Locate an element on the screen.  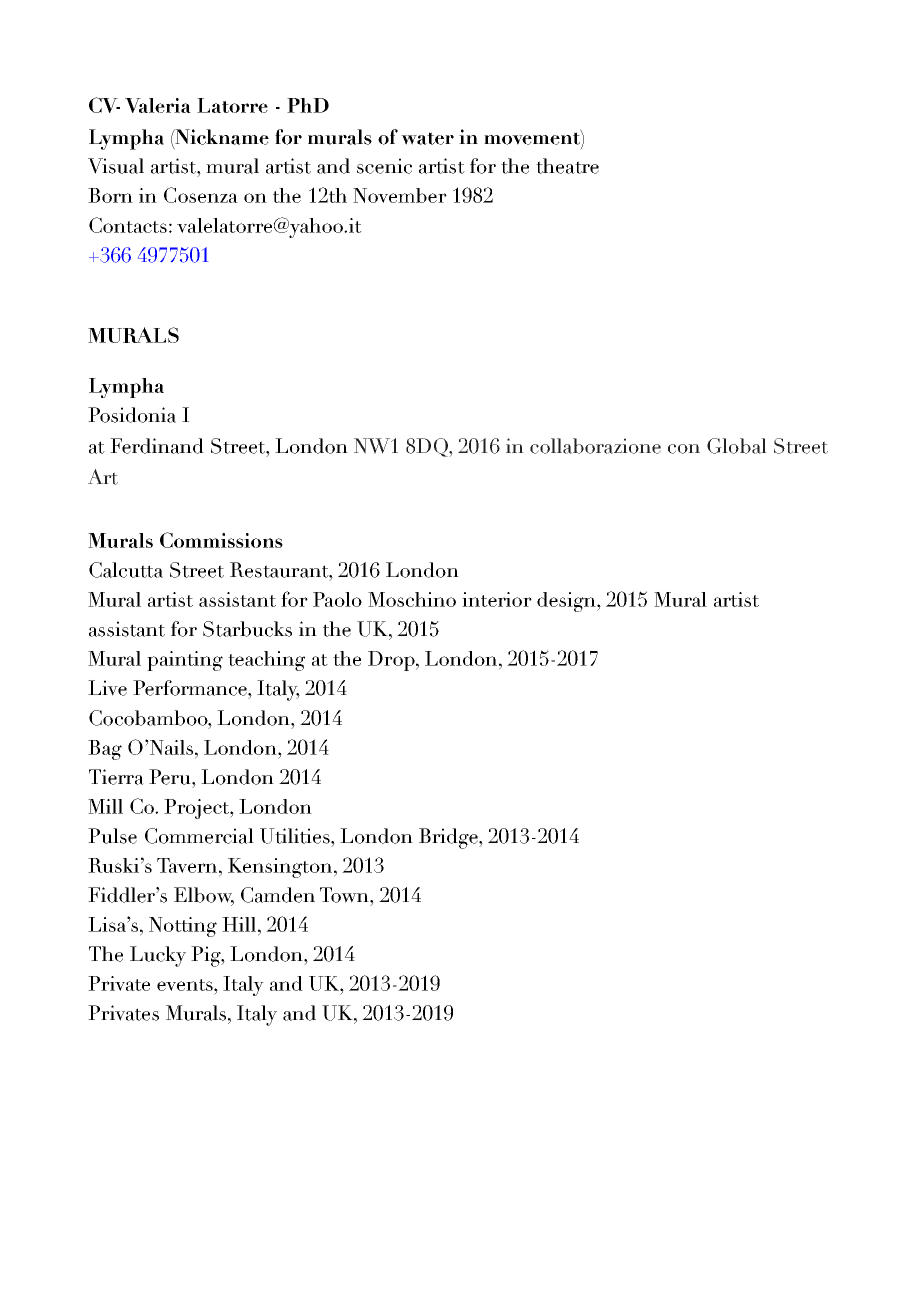
interior is located at coordinates (497, 599).
